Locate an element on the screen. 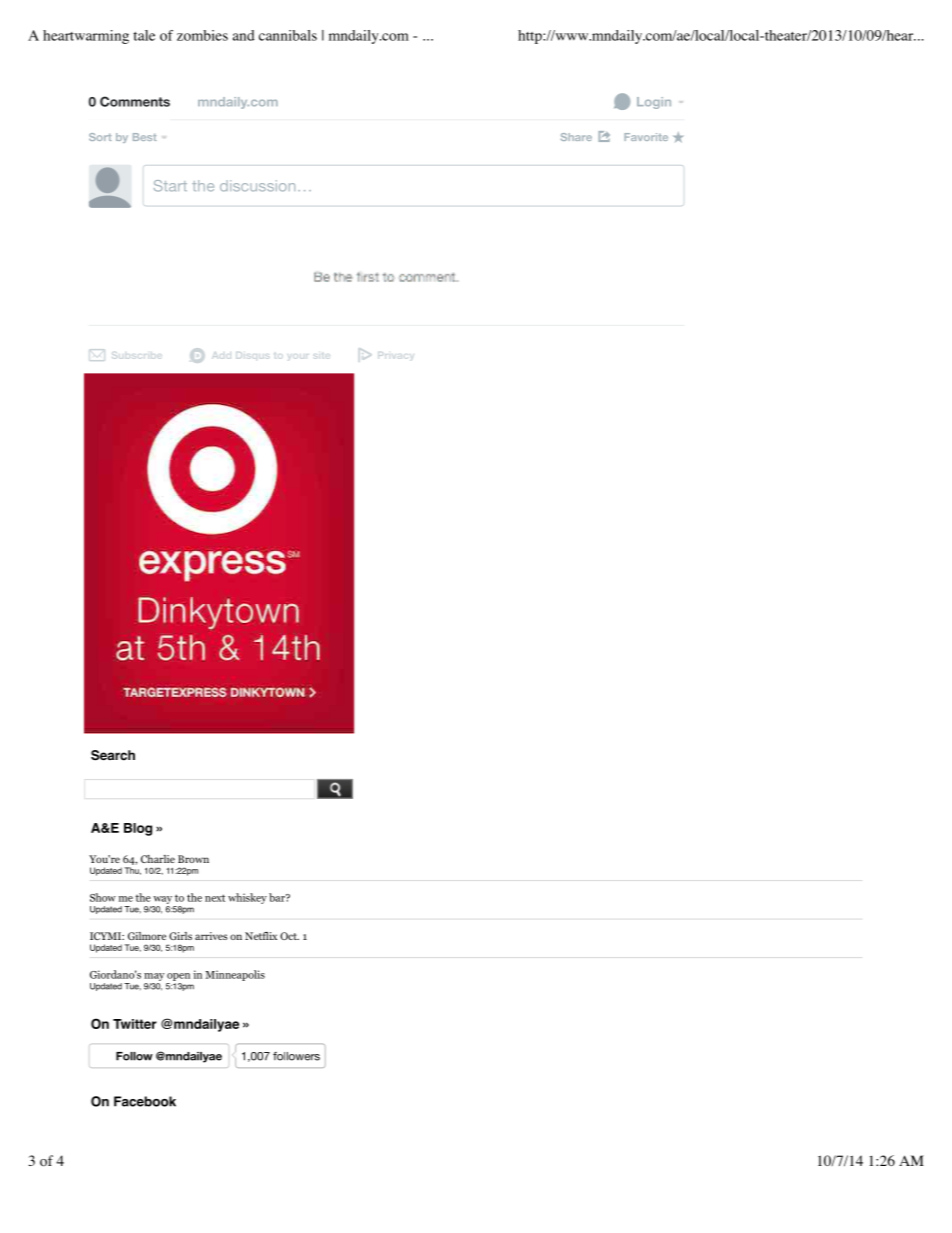 The image size is (952, 1233). Minneapolis is located at coordinates (235, 975).
